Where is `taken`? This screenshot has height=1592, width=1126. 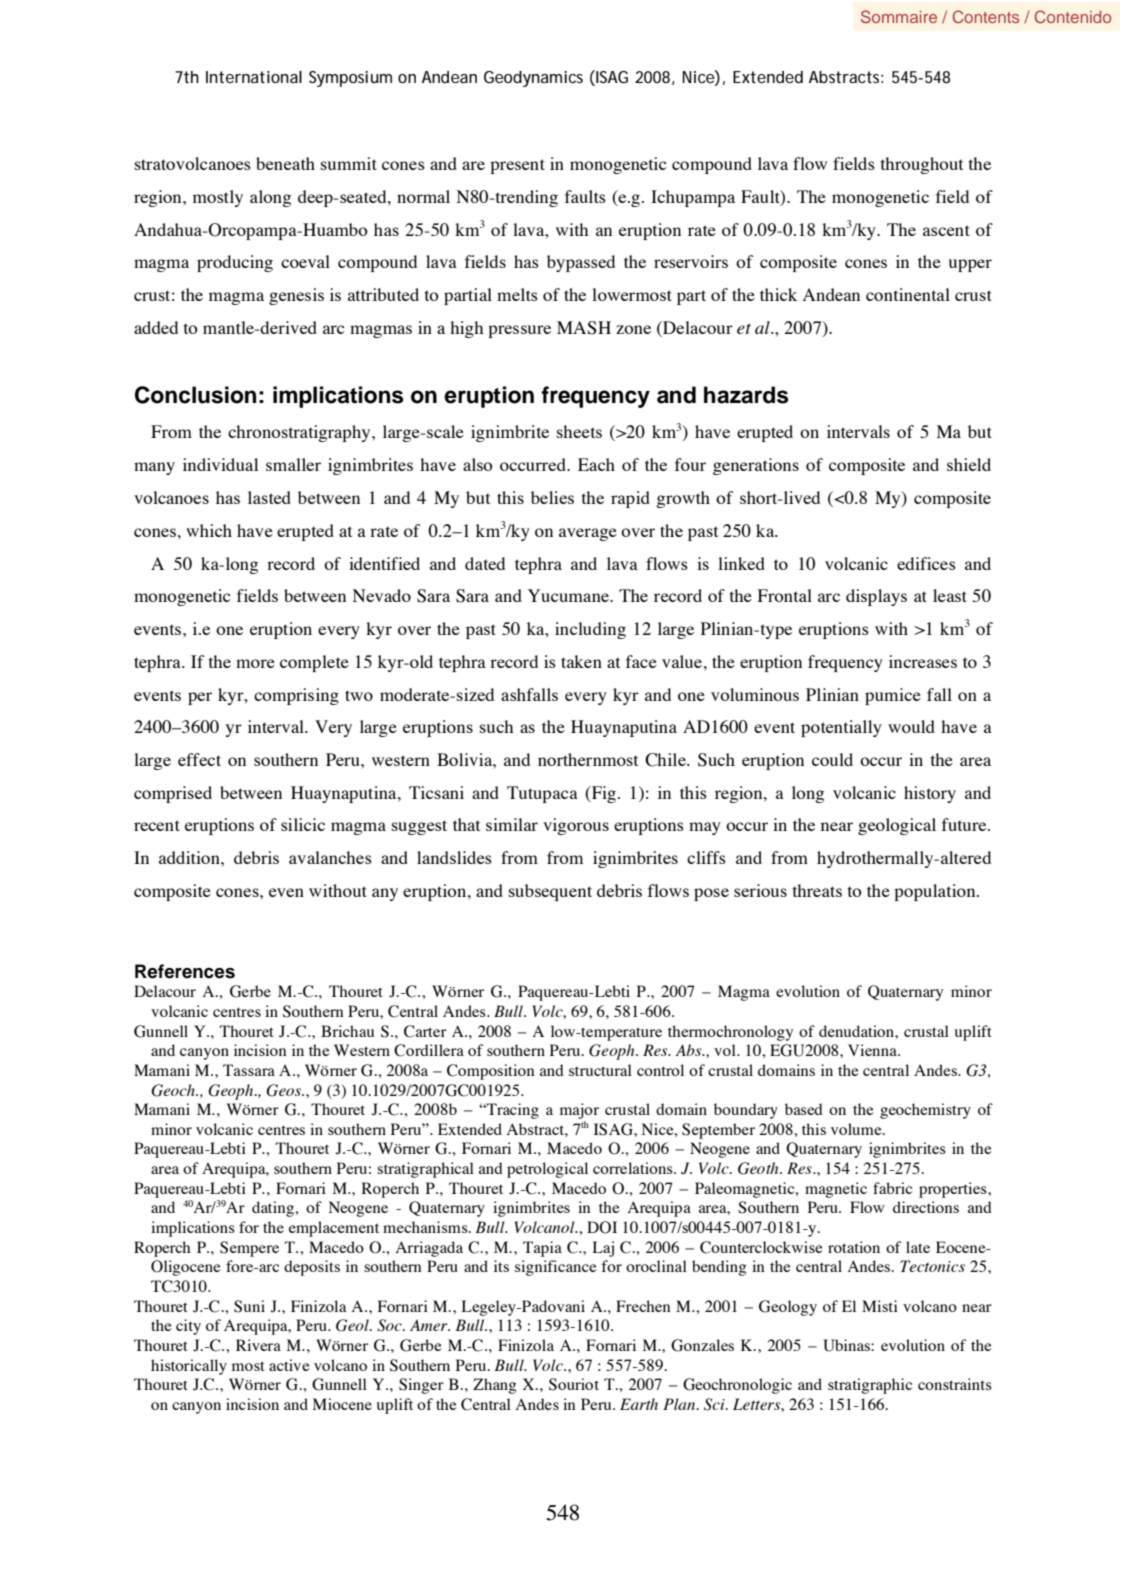 taken is located at coordinates (581, 661).
